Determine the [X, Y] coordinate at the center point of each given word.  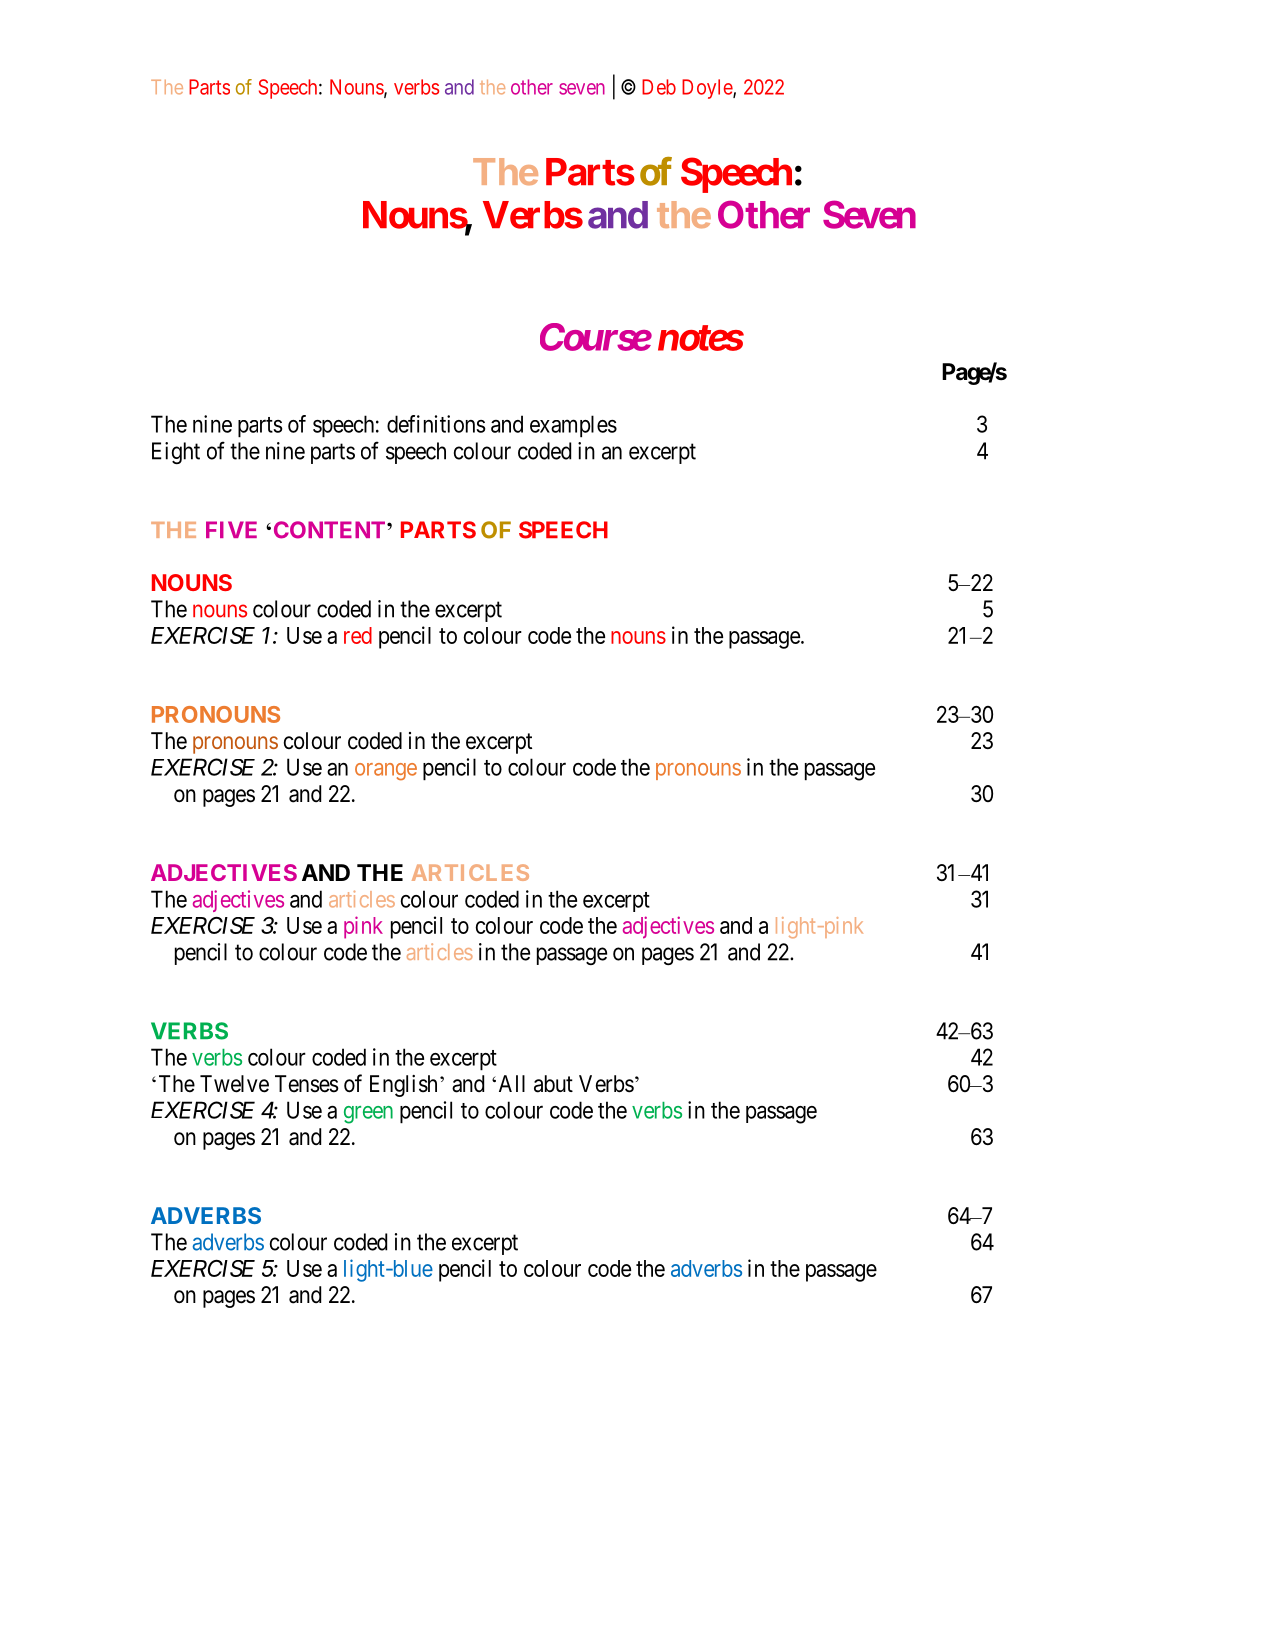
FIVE [231, 529]
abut [553, 1084]
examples [573, 426]
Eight [176, 453]
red [358, 635]
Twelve [234, 1084]
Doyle [708, 89]
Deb [659, 87]
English [403, 1086]
